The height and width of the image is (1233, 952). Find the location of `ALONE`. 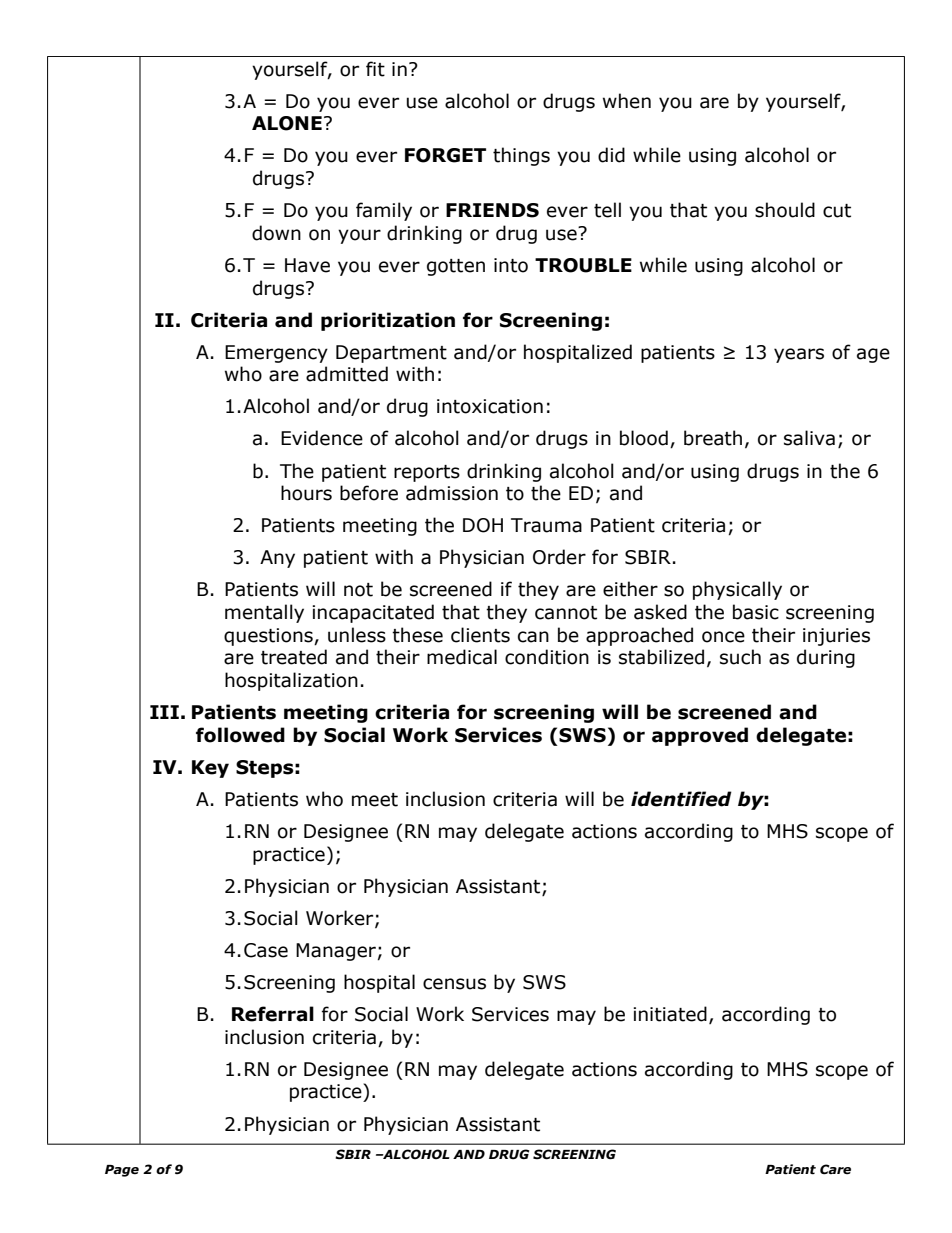

ALONE is located at coordinates (287, 123).
